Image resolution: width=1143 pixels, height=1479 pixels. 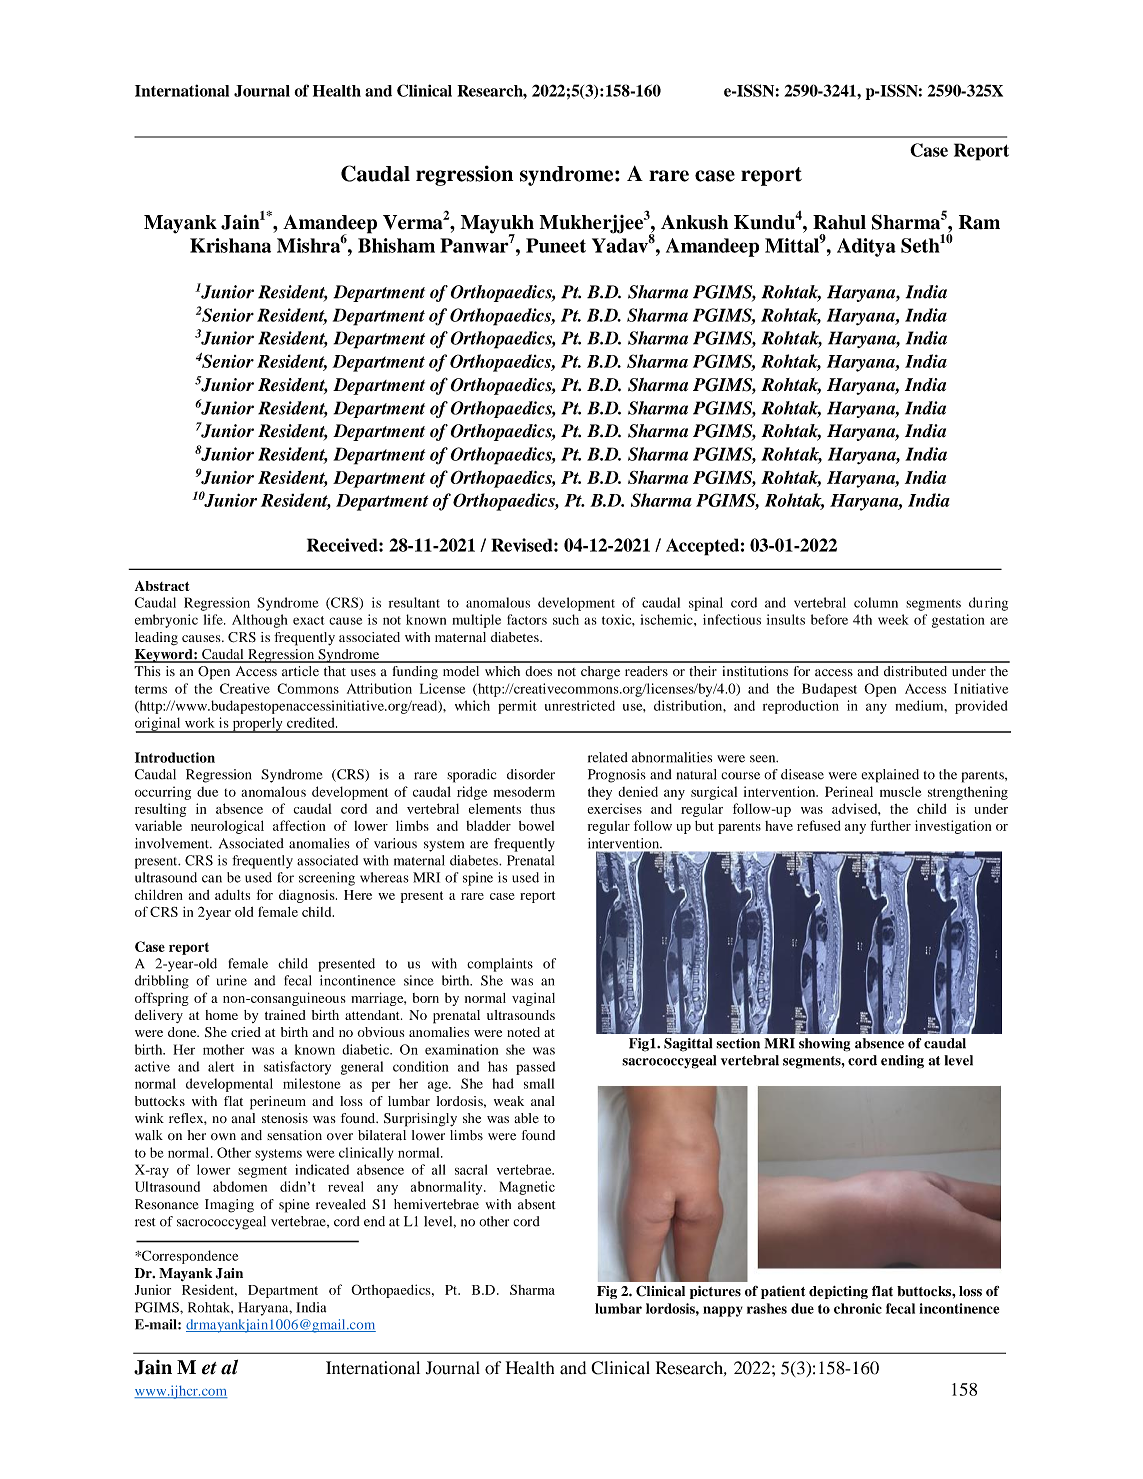 I want to click on Imaging, so click(x=229, y=1206).
